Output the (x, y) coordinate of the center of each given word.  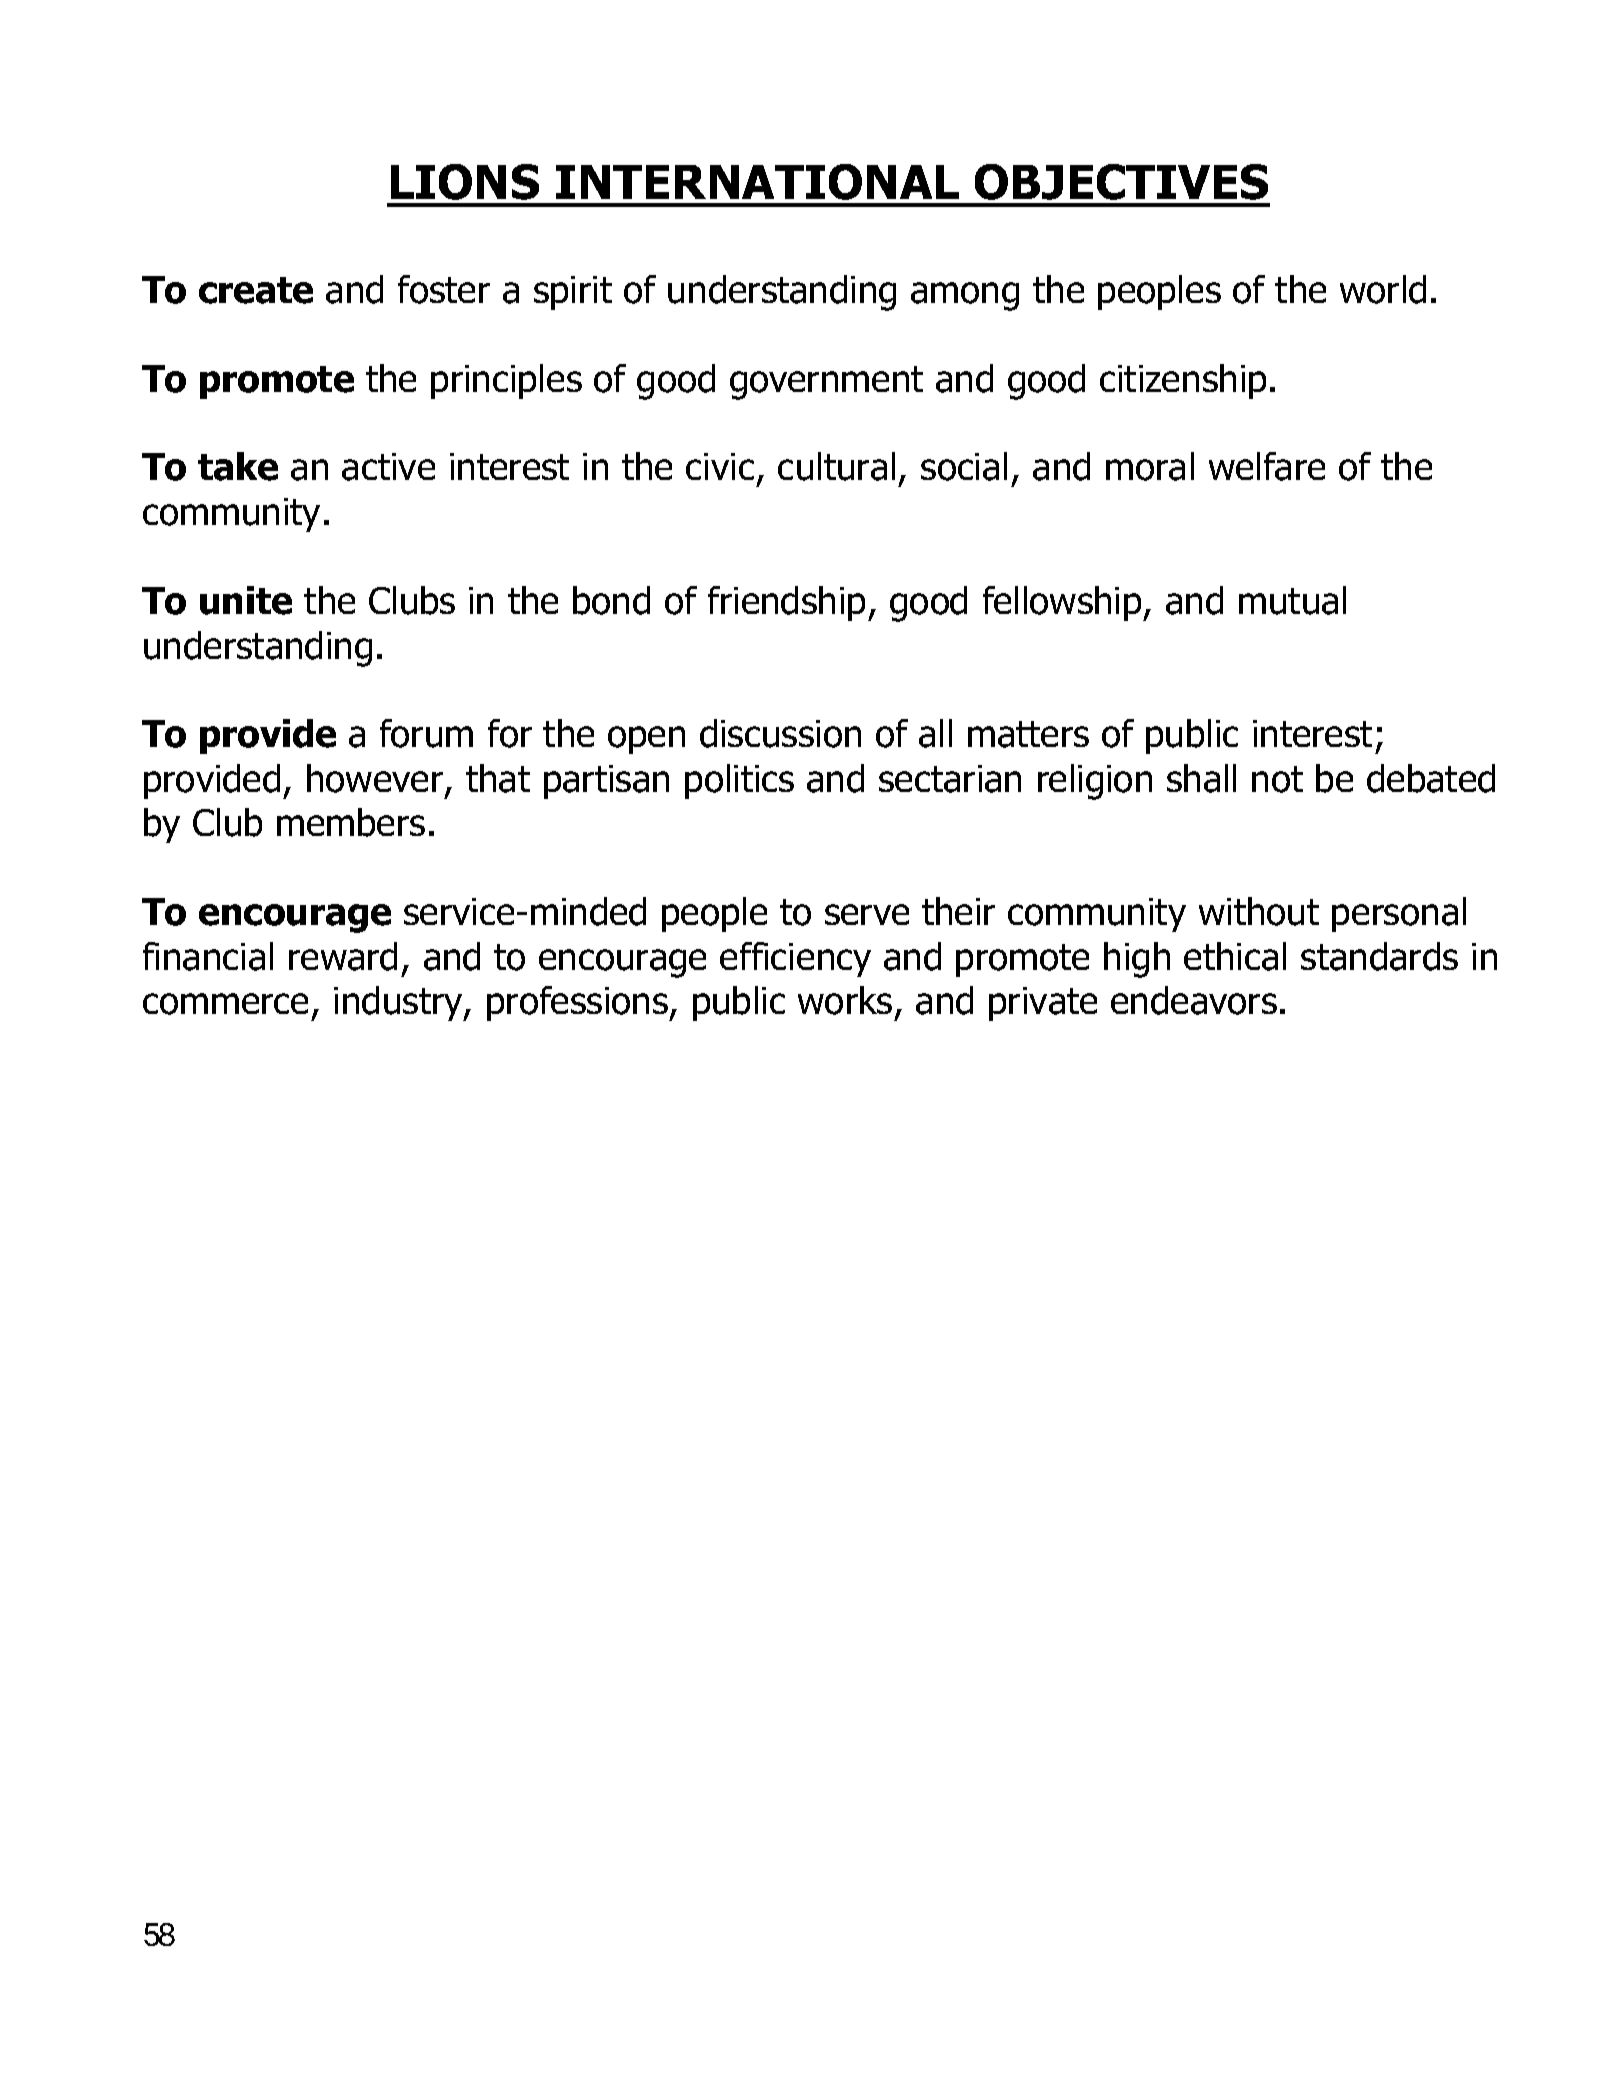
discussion (780, 733)
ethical (1235, 956)
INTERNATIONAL (757, 182)
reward (343, 956)
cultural (836, 466)
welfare (1267, 466)
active (388, 467)
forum (426, 733)
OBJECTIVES (1121, 182)
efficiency (795, 959)
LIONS (465, 182)
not (1277, 779)
